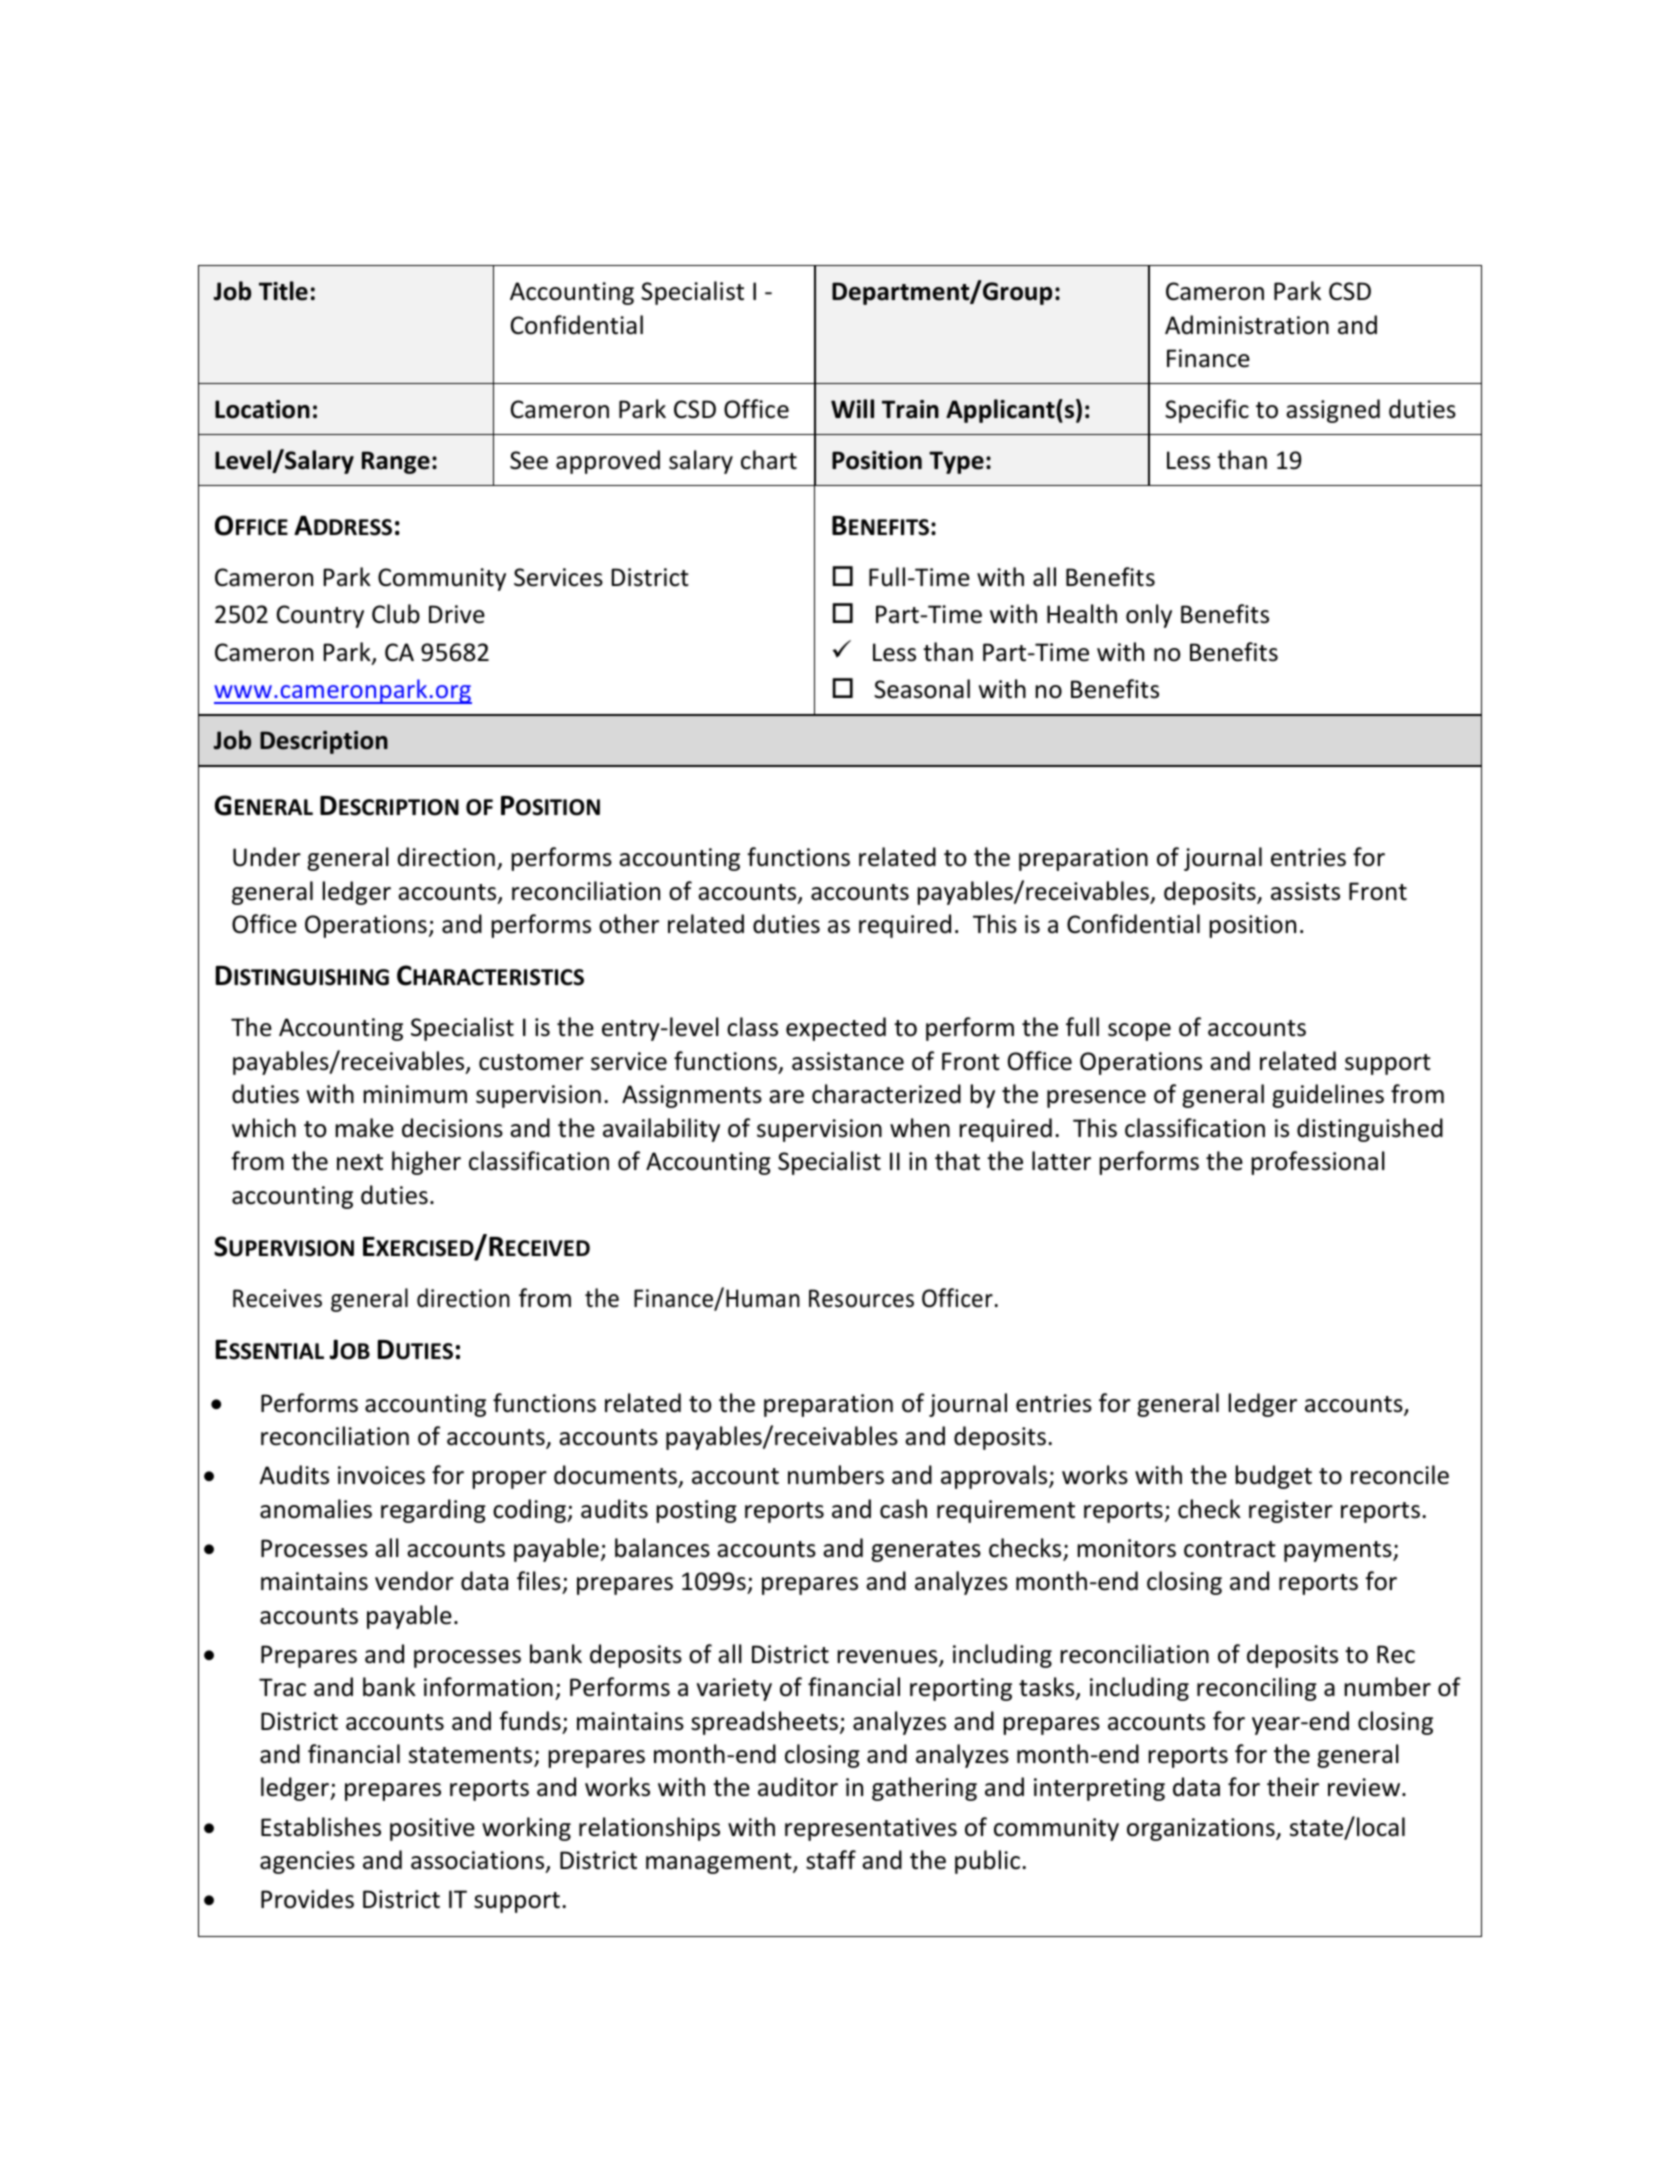 This document has width=1679, height=2172. What do you see at coordinates (432, 1829) in the document?
I see `positive` at bounding box center [432, 1829].
